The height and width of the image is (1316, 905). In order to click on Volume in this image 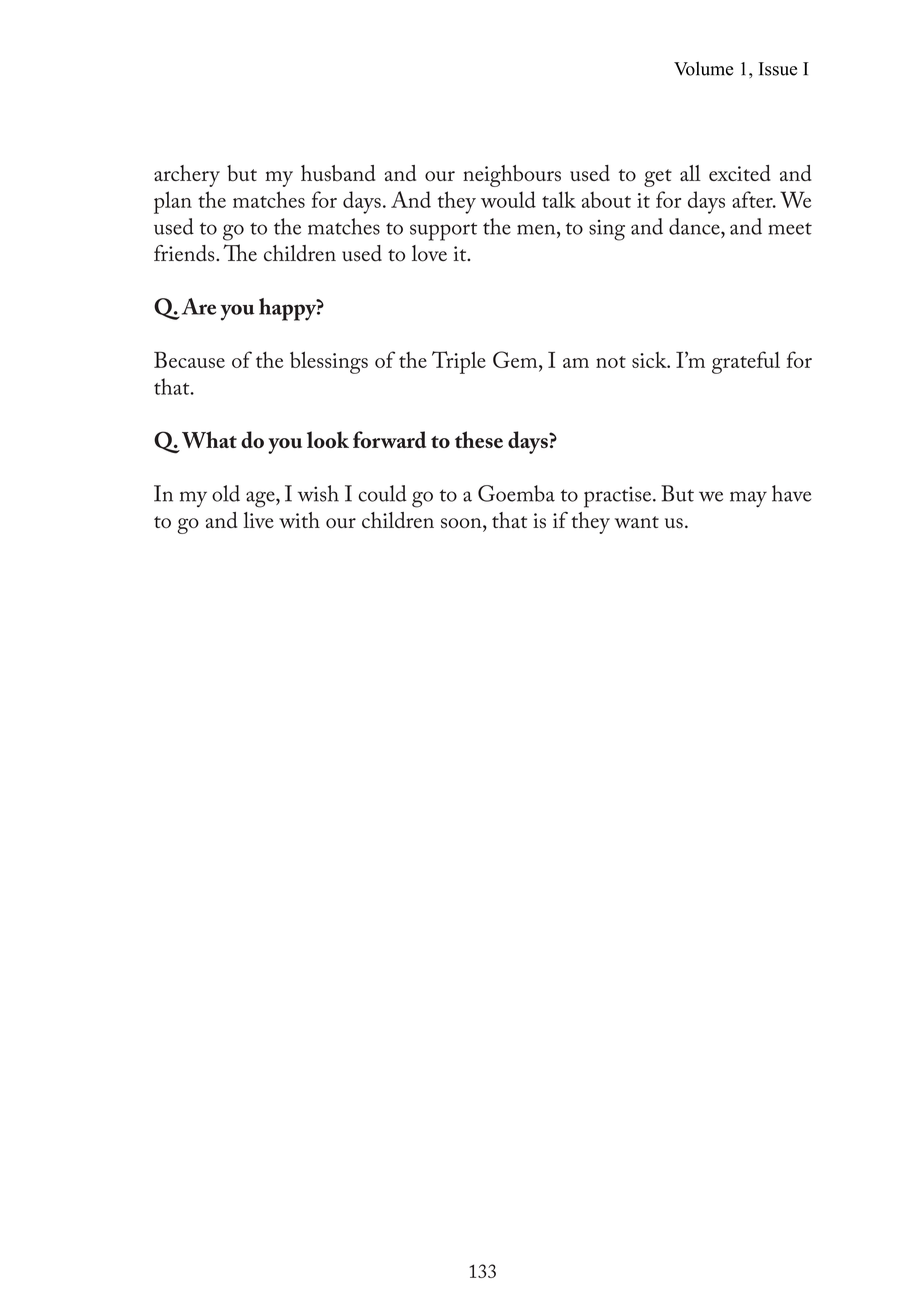, I will do `click(703, 68)`.
